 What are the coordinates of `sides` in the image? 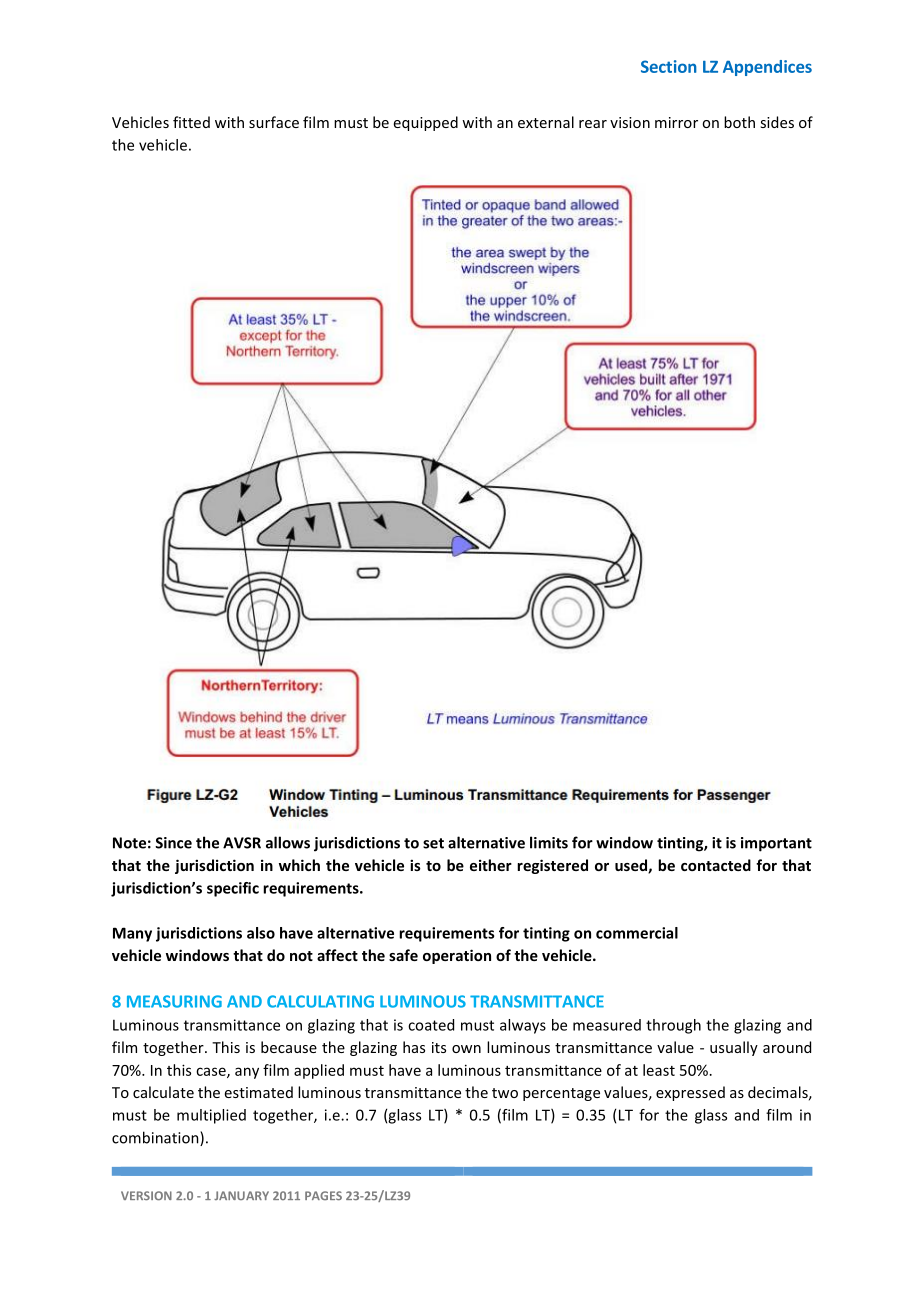 It's located at (777, 122).
